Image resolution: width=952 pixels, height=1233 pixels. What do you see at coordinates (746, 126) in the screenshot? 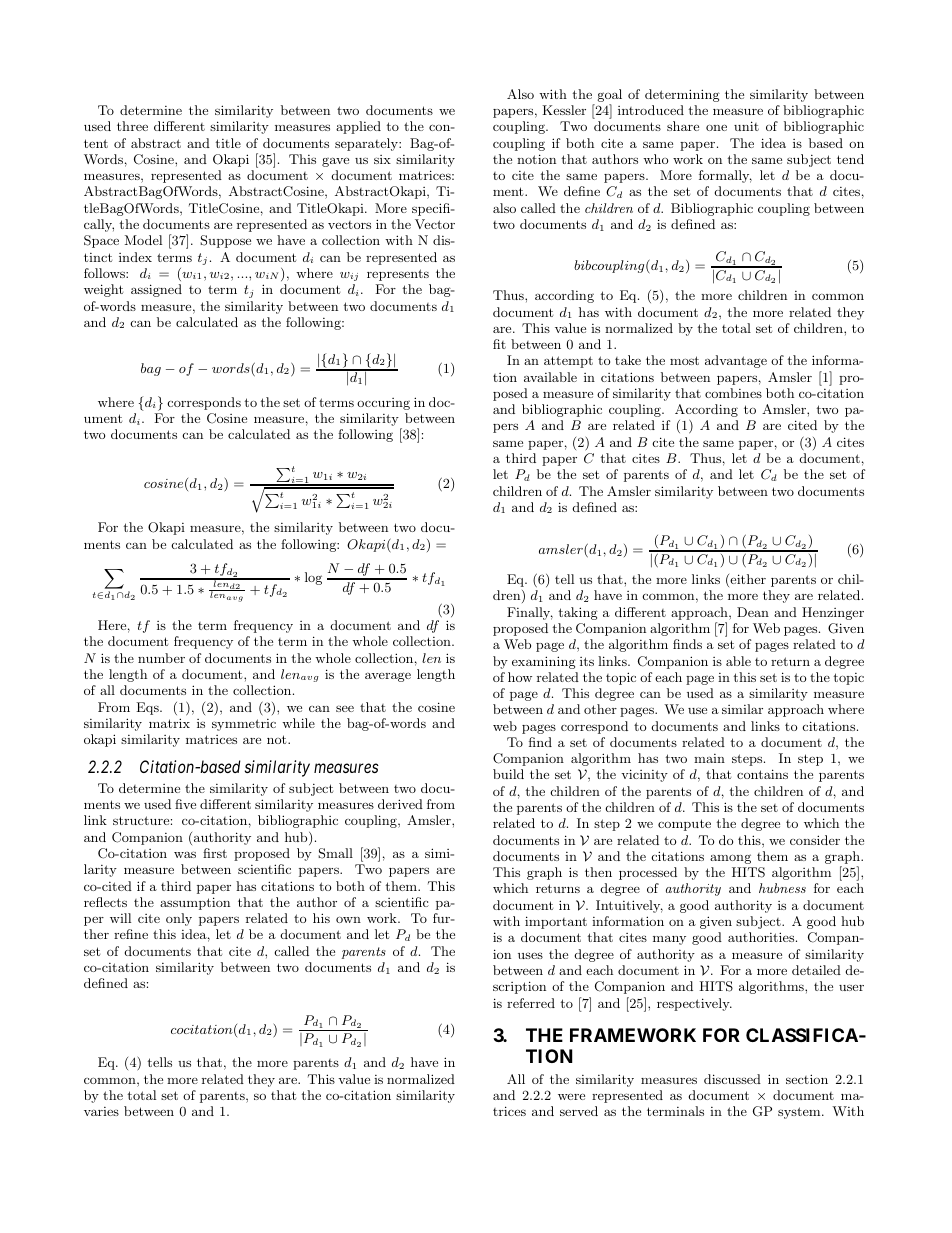
I see `unit` at bounding box center [746, 126].
